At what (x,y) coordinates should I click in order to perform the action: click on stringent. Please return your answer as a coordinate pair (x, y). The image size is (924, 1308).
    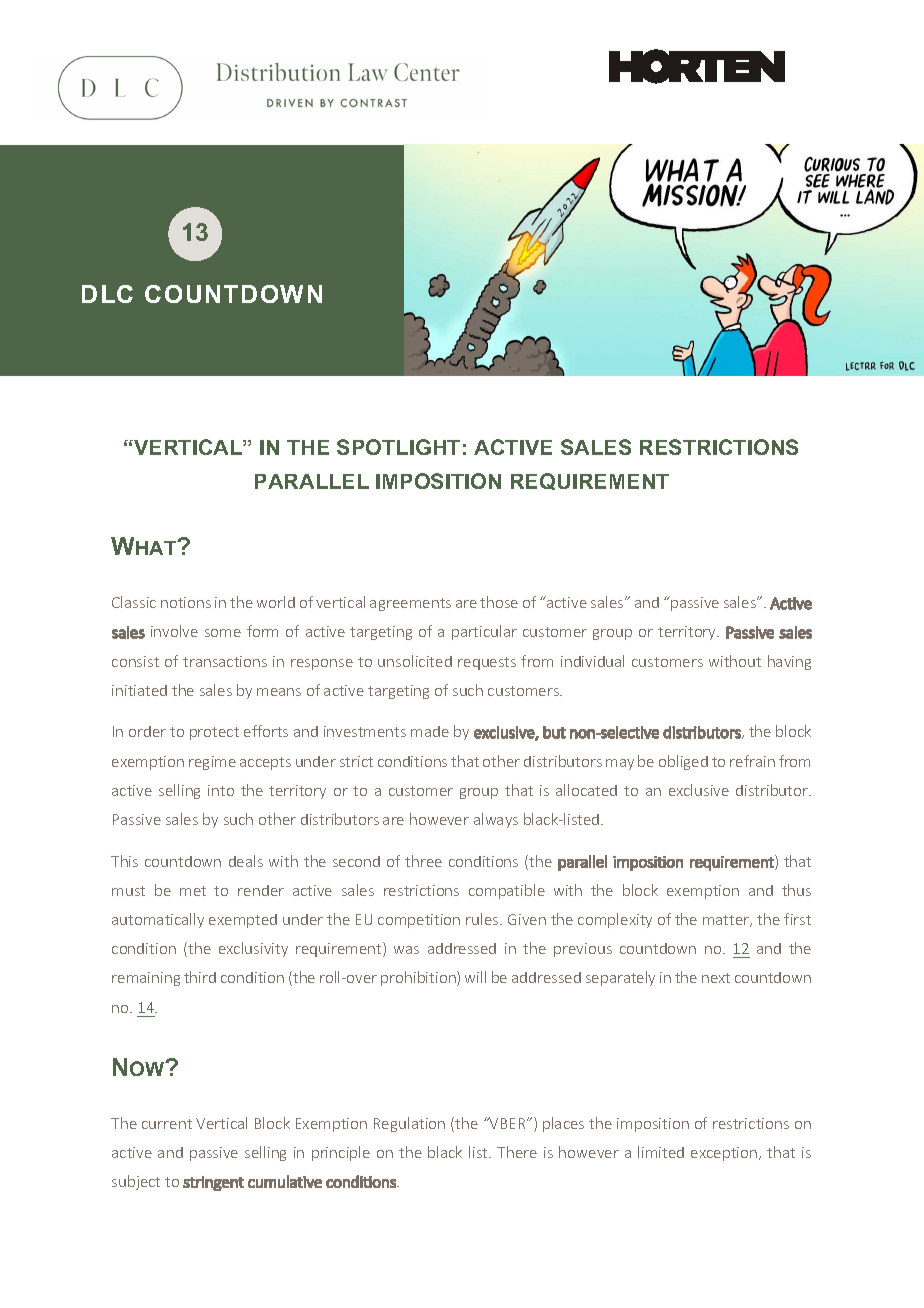
    Looking at the image, I should click on (213, 1183).
